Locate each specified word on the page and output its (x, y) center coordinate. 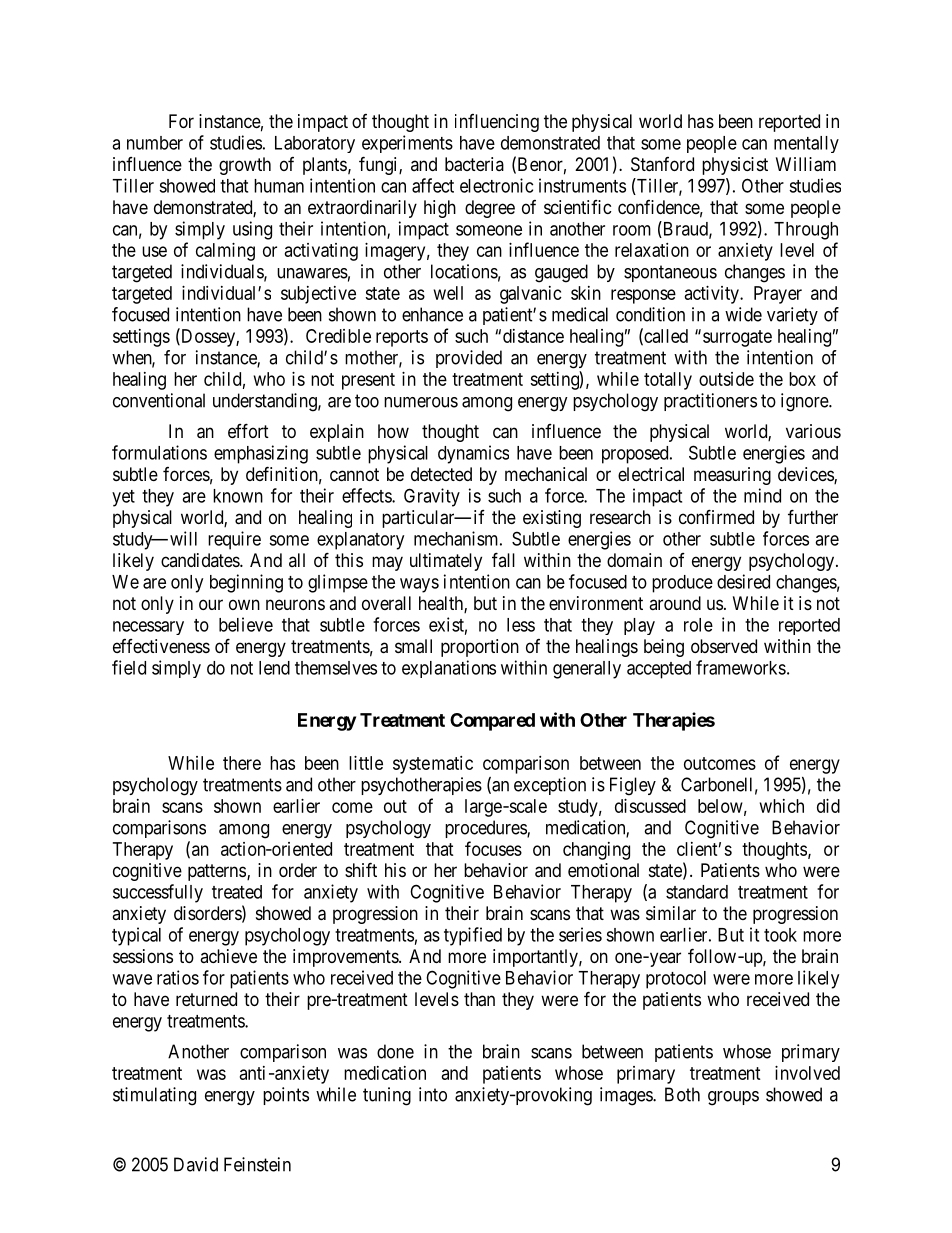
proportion (480, 648)
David (196, 1164)
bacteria (474, 164)
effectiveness (161, 646)
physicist (735, 166)
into (433, 1094)
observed (724, 646)
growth (245, 166)
